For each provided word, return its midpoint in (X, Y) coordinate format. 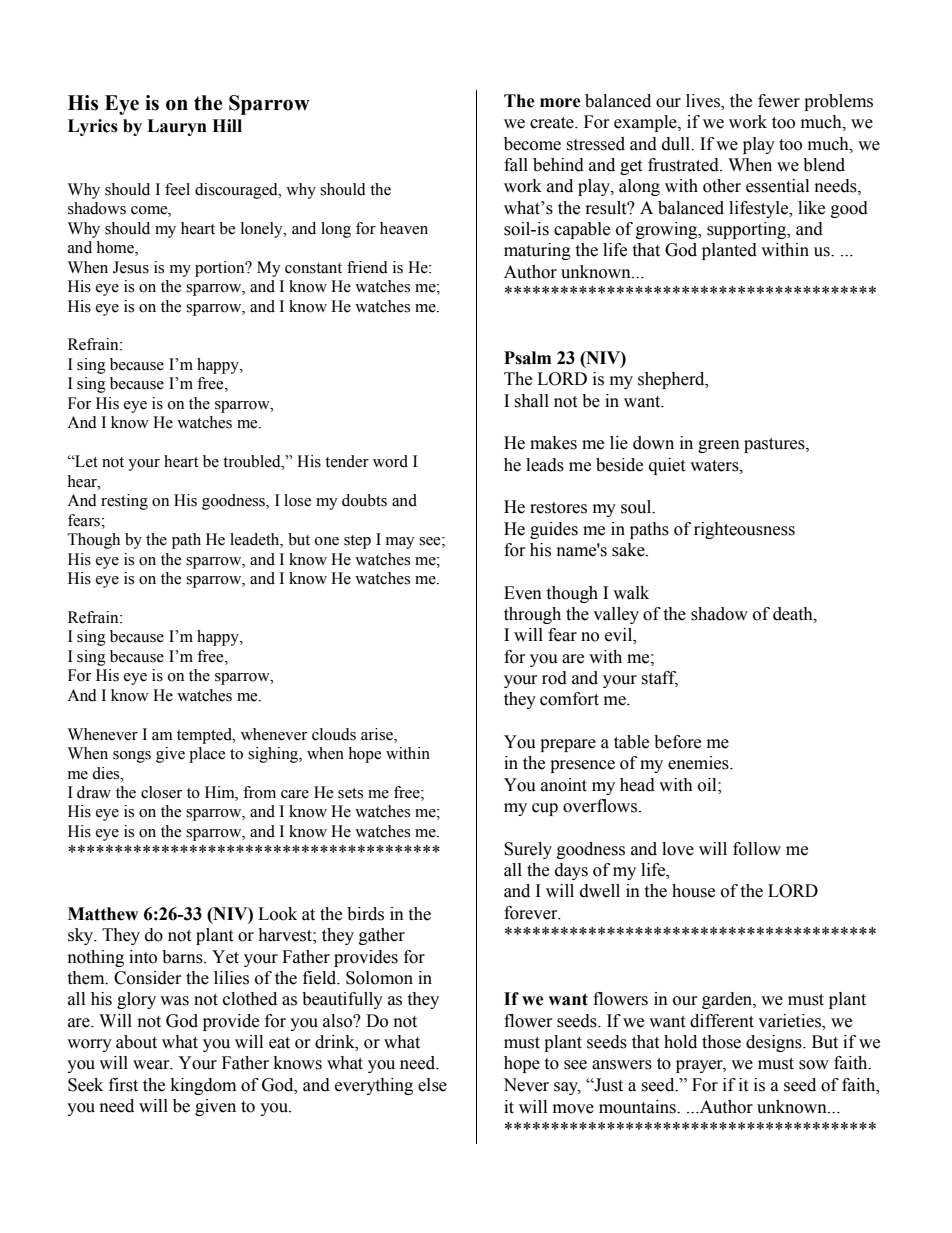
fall (516, 165)
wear (152, 1065)
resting (124, 502)
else (432, 1085)
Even (523, 593)
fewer (779, 101)
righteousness (744, 530)
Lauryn (177, 127)
